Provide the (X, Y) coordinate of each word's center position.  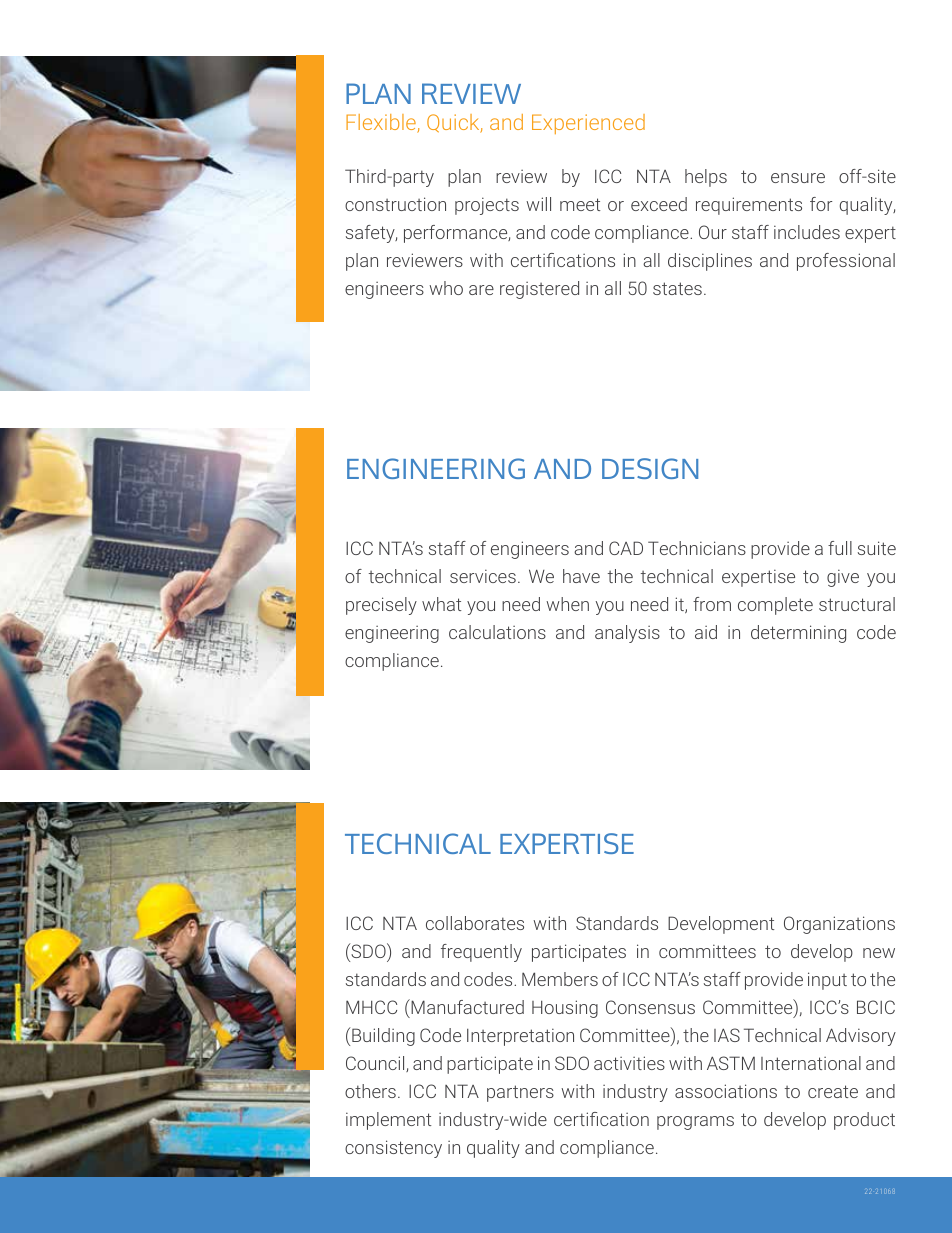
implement (389, 1121)
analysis (627, 634)
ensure (798, 178)
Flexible (382, 123)
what (442, 604)
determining (798, 634)
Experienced (588, 124)
